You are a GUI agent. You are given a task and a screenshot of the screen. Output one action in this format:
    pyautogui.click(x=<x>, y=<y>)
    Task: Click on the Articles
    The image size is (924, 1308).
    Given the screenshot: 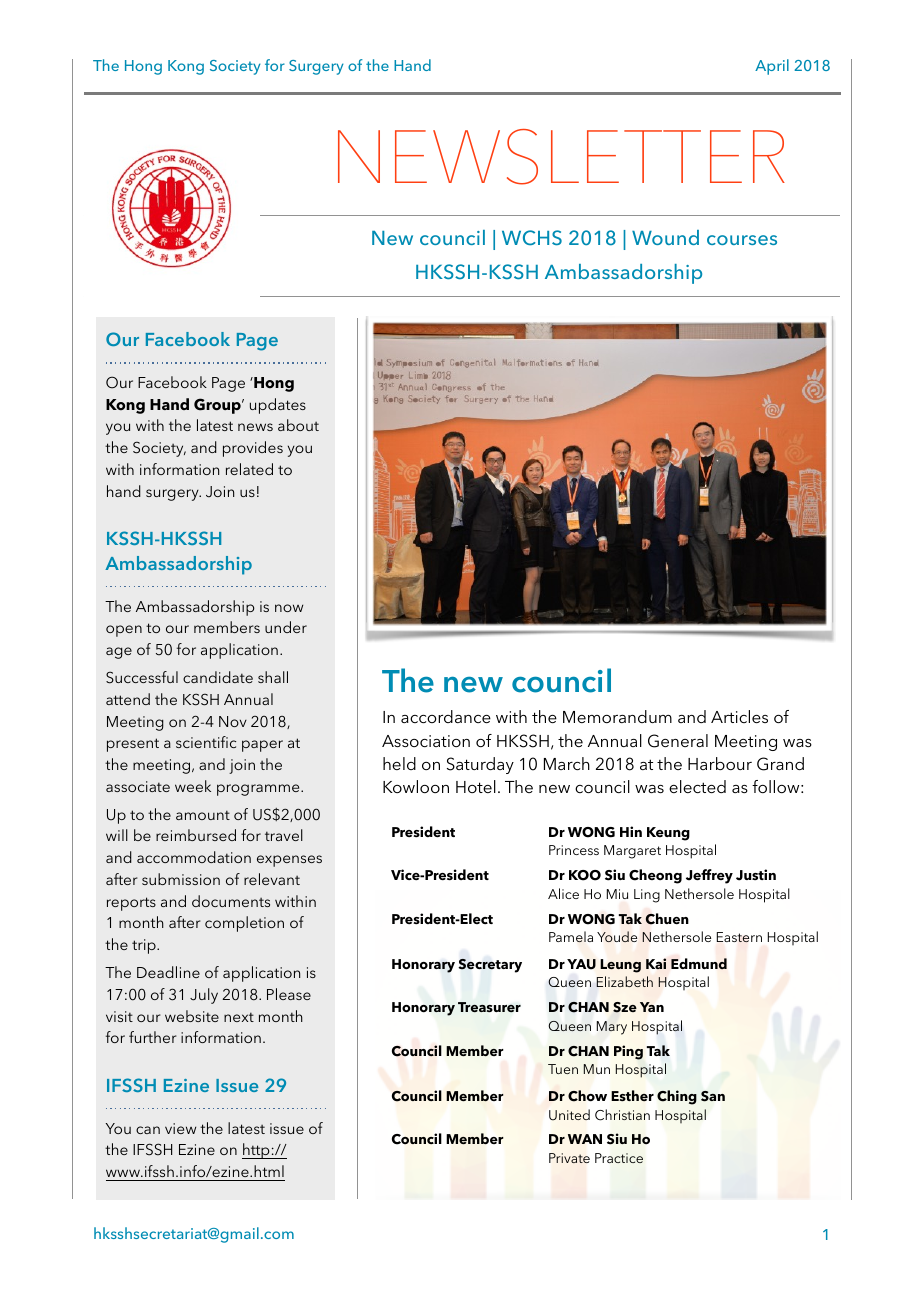 What is the action you would take?
    pyautogui.click(x=739, y=716)
